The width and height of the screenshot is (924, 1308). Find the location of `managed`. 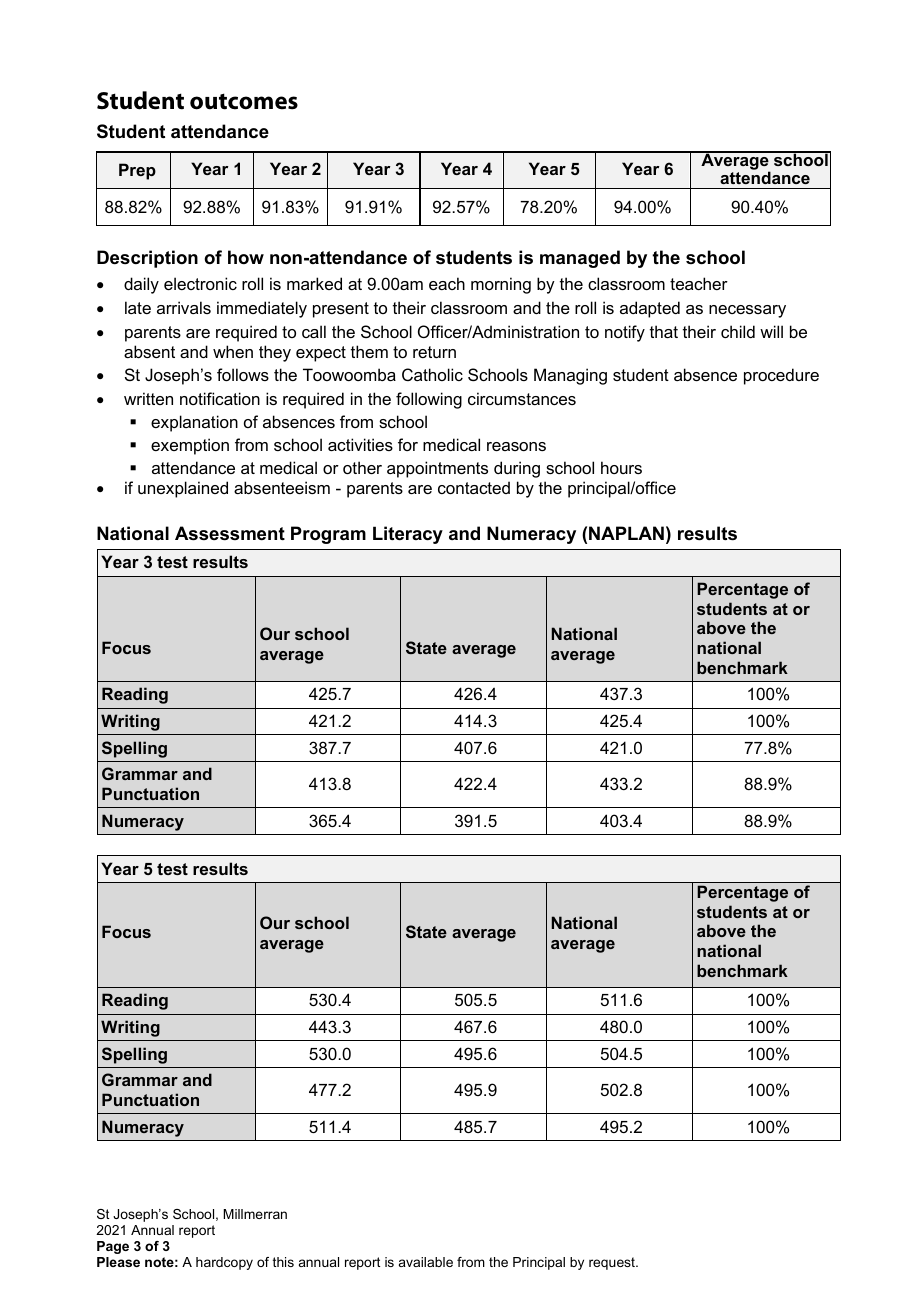

managed is located at coordinates (580, 259).
